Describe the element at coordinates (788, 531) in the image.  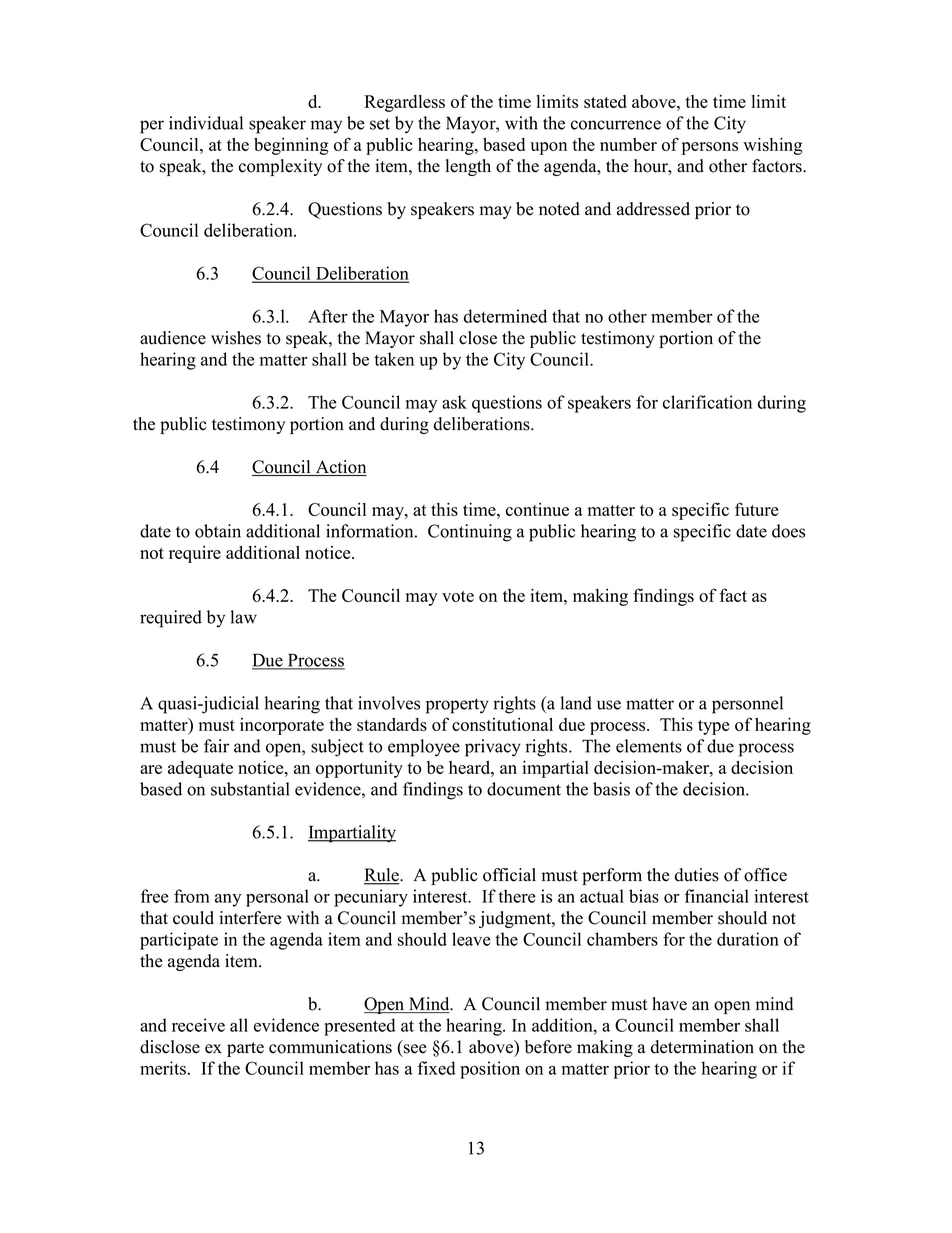
I see `does` at that location.
